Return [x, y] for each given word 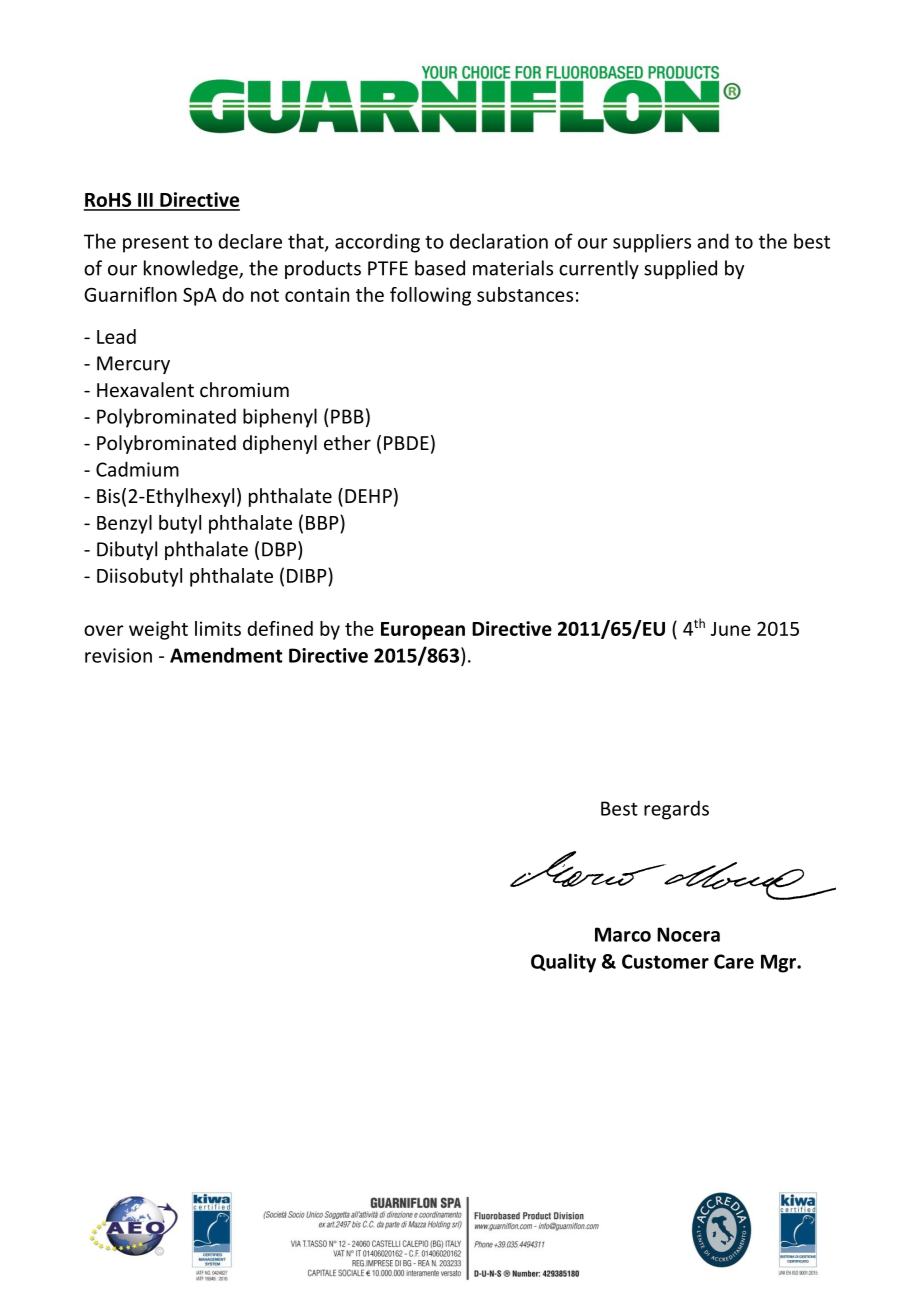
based [440, 268]
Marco [623, 934]
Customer [665, 961]
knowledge [192, 269]
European [423, 631]
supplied [680, 269]
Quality [563, 963]
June [731, 629]
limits [218, 628]
